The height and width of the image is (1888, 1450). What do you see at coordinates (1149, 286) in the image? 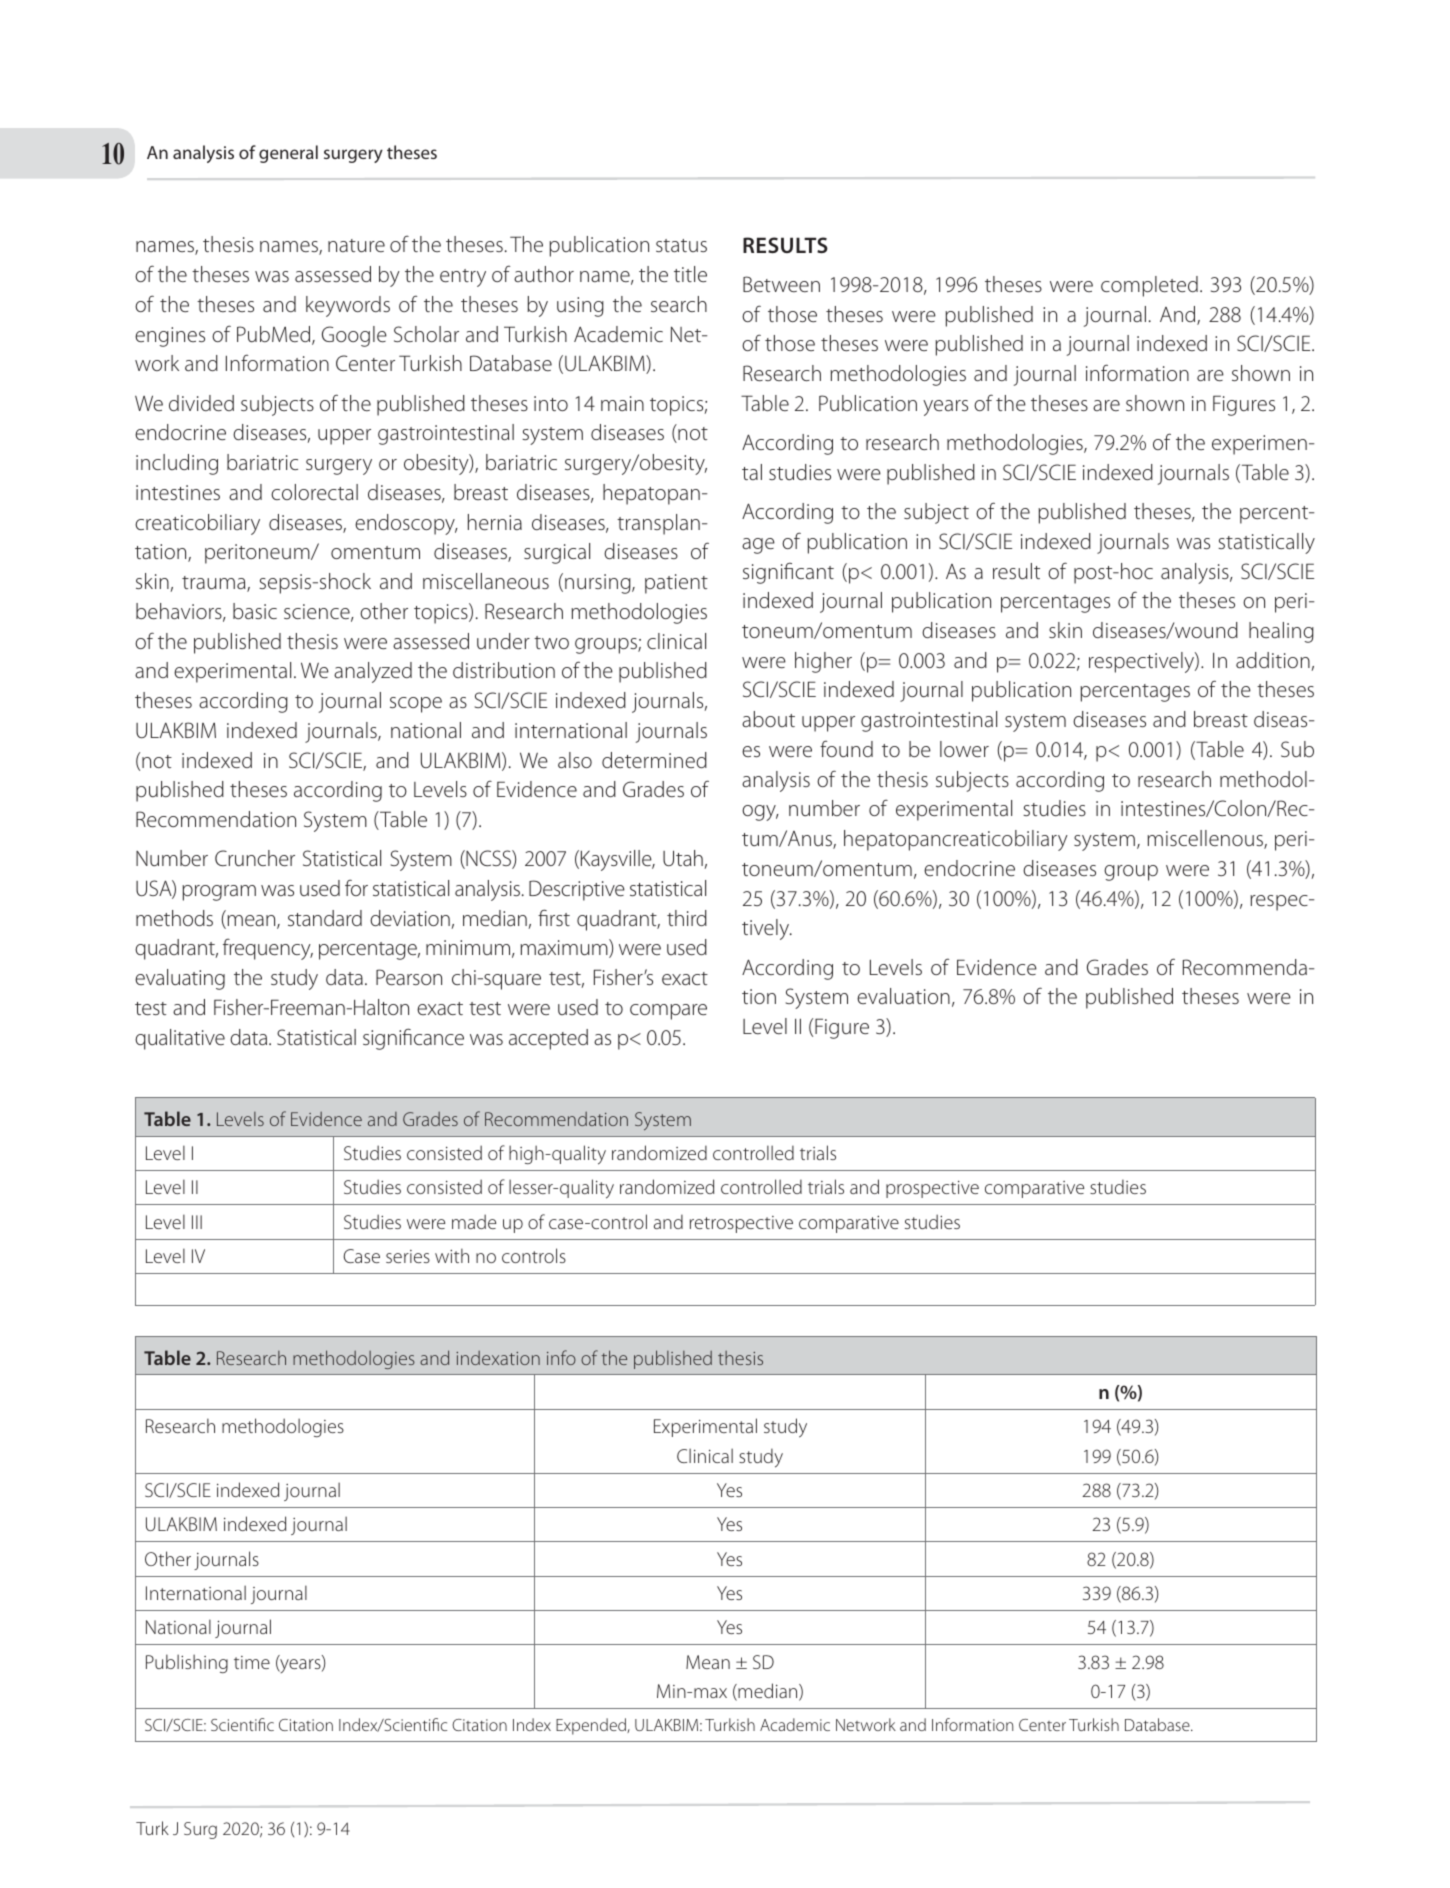
I see `completed` at bounding box center [1149, 286].
